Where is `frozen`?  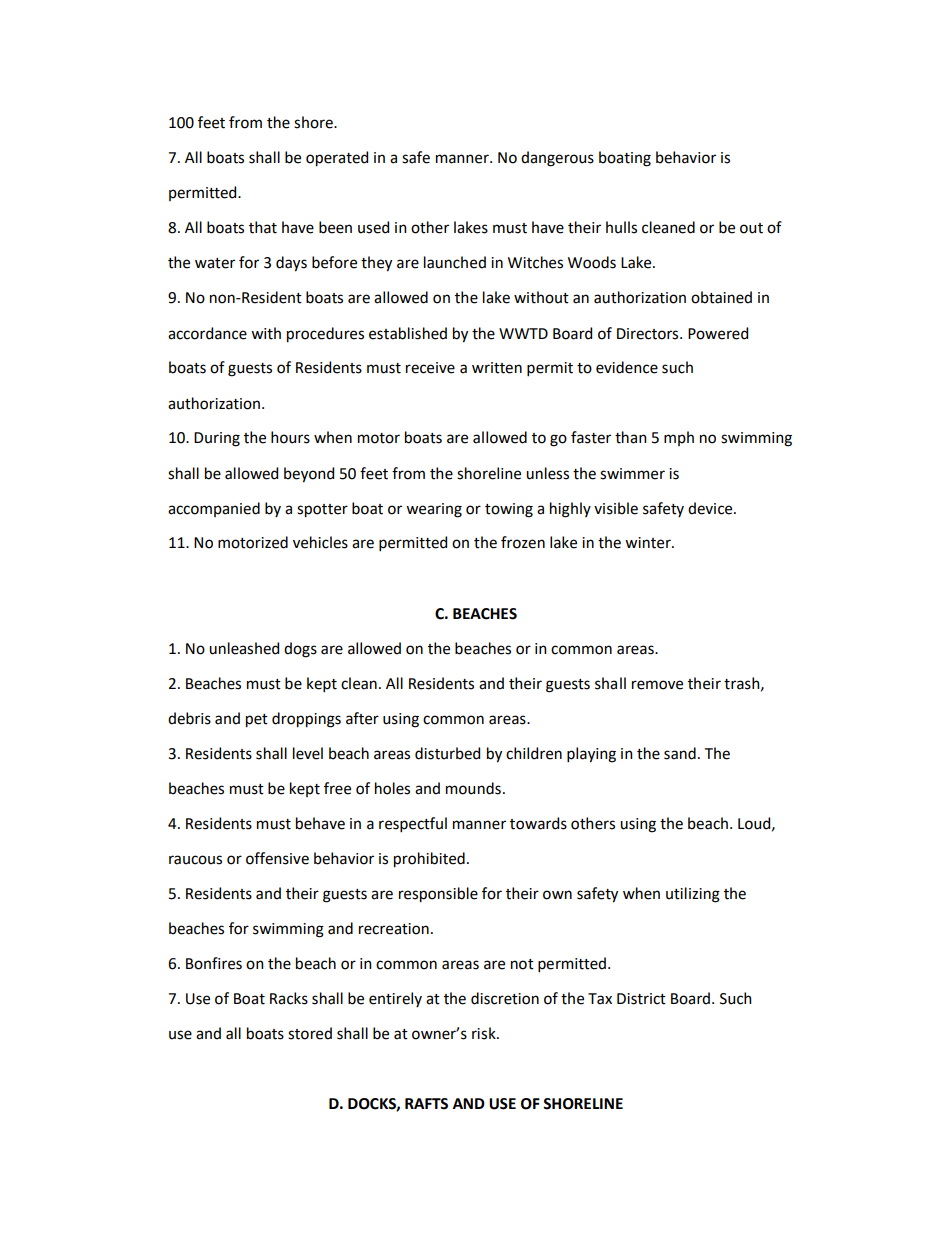 frozen is located at coordinates (523, 542).
